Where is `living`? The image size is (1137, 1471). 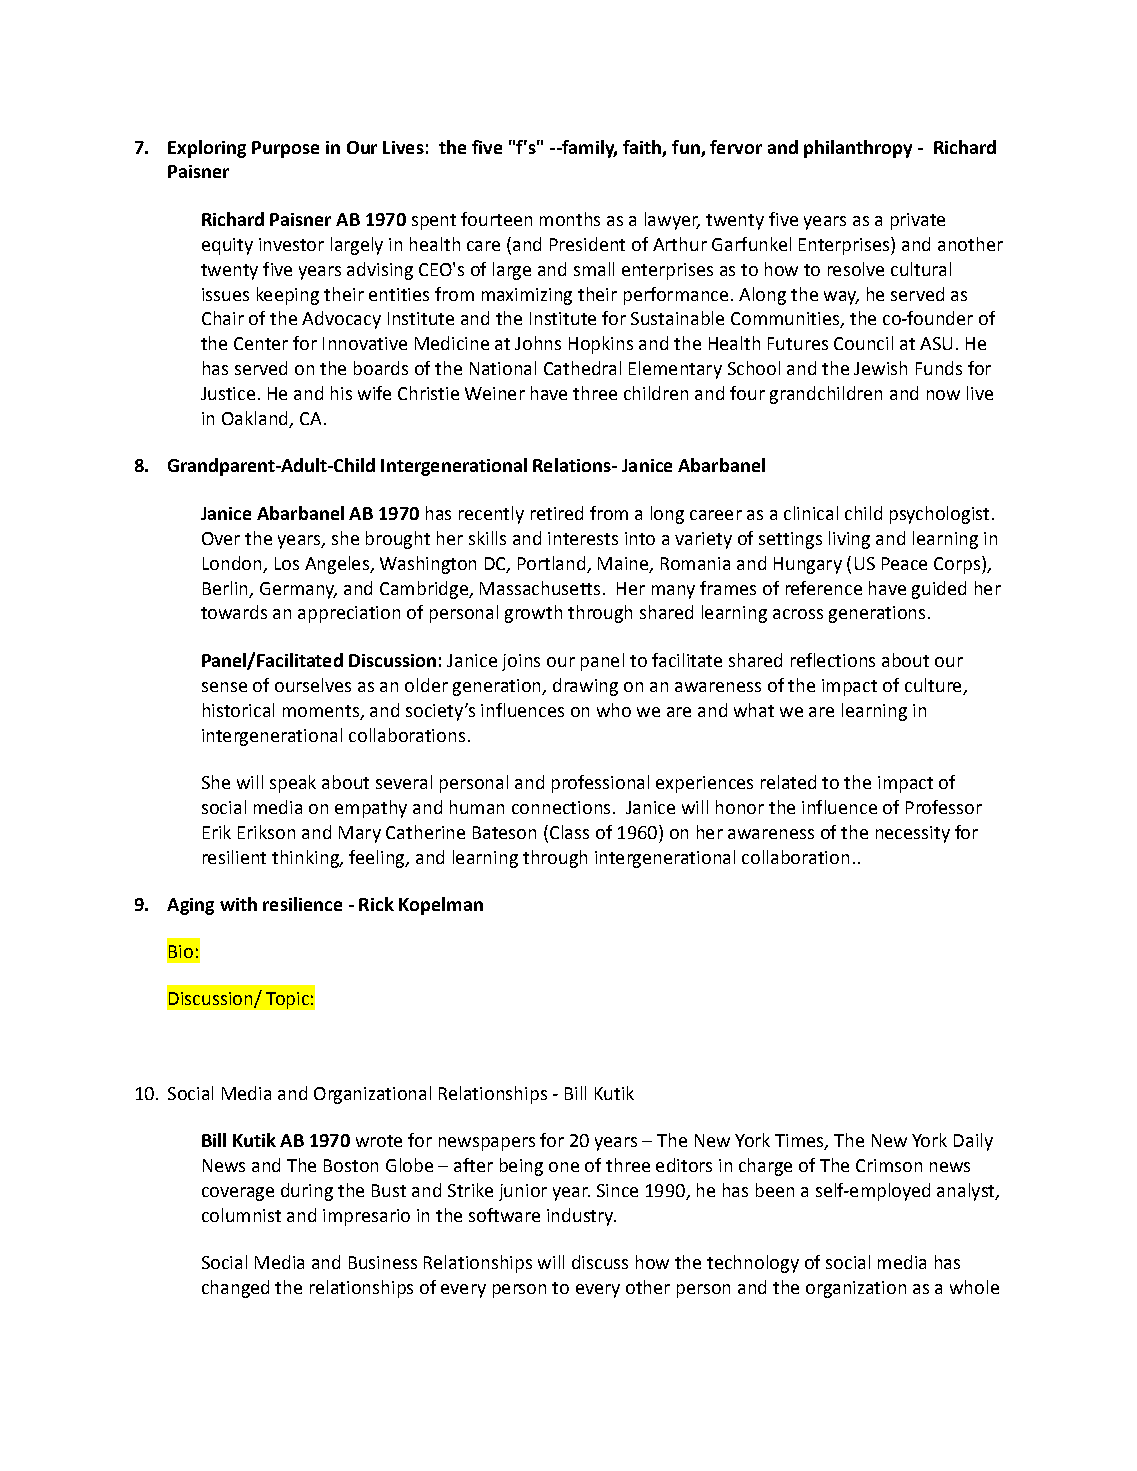
living is located at coordinates (849, 540).
